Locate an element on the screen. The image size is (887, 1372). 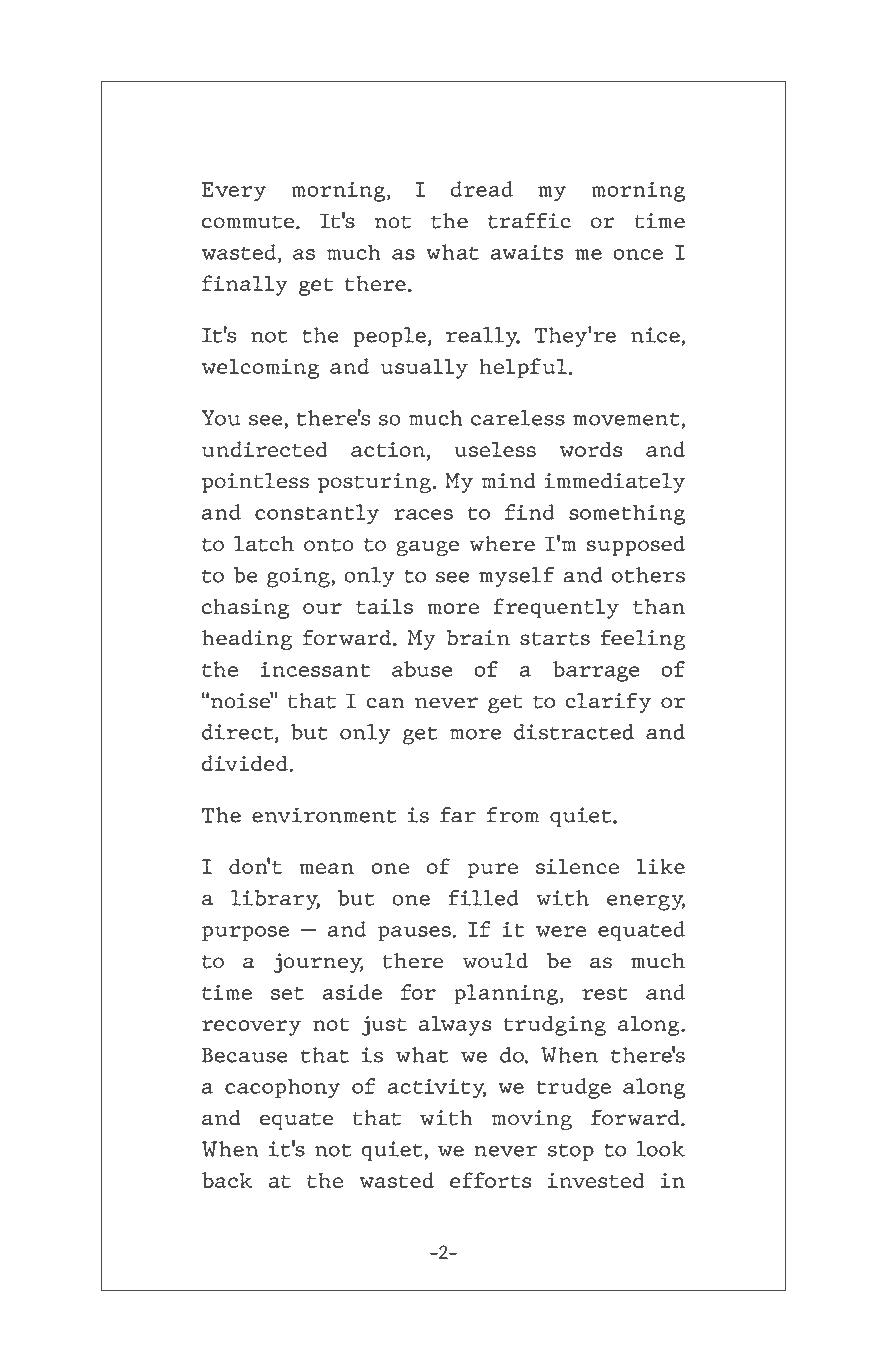
dread is located at coordinates (482, 189).
